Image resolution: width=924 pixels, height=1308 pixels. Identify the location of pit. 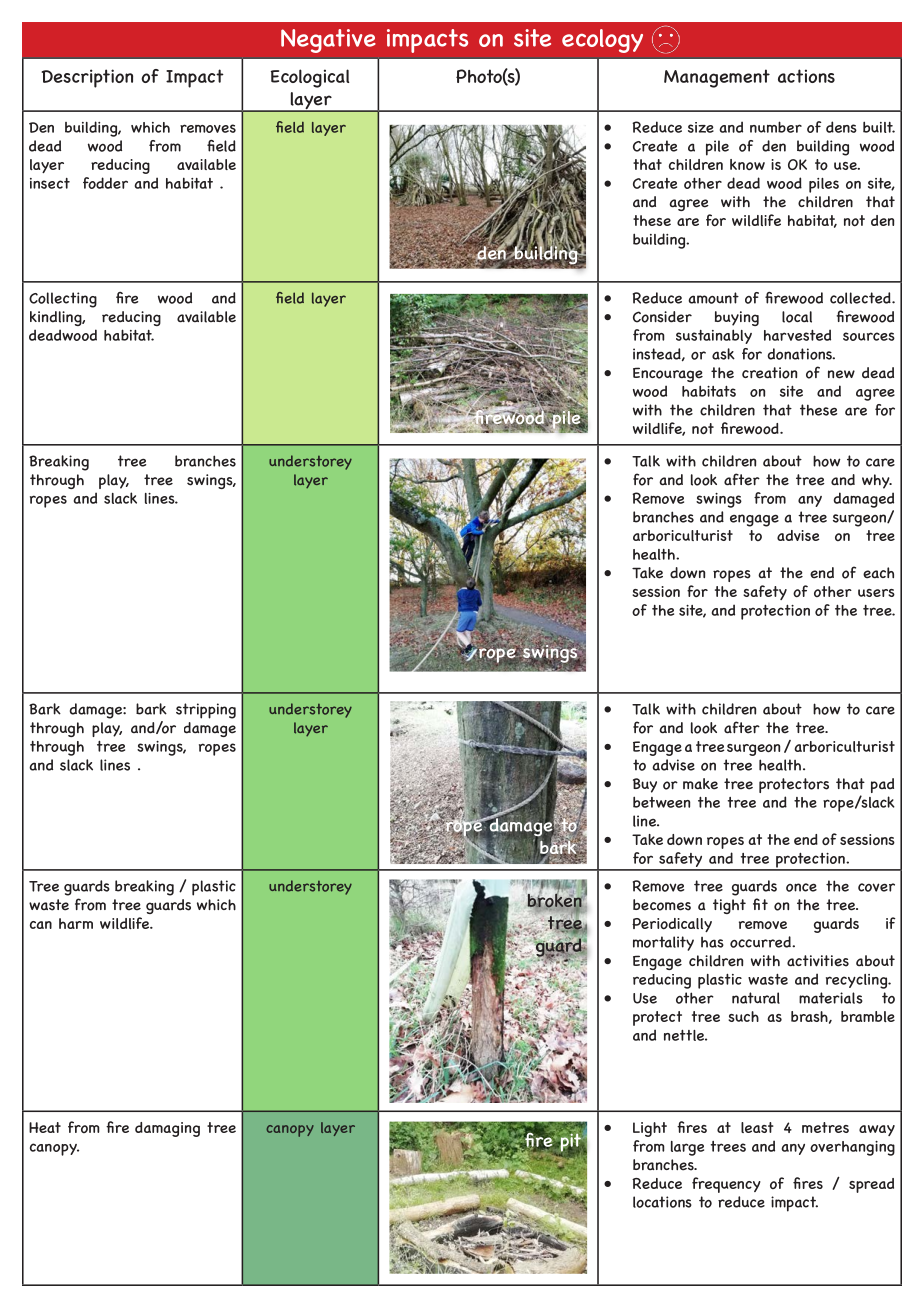
(569, 1142).
